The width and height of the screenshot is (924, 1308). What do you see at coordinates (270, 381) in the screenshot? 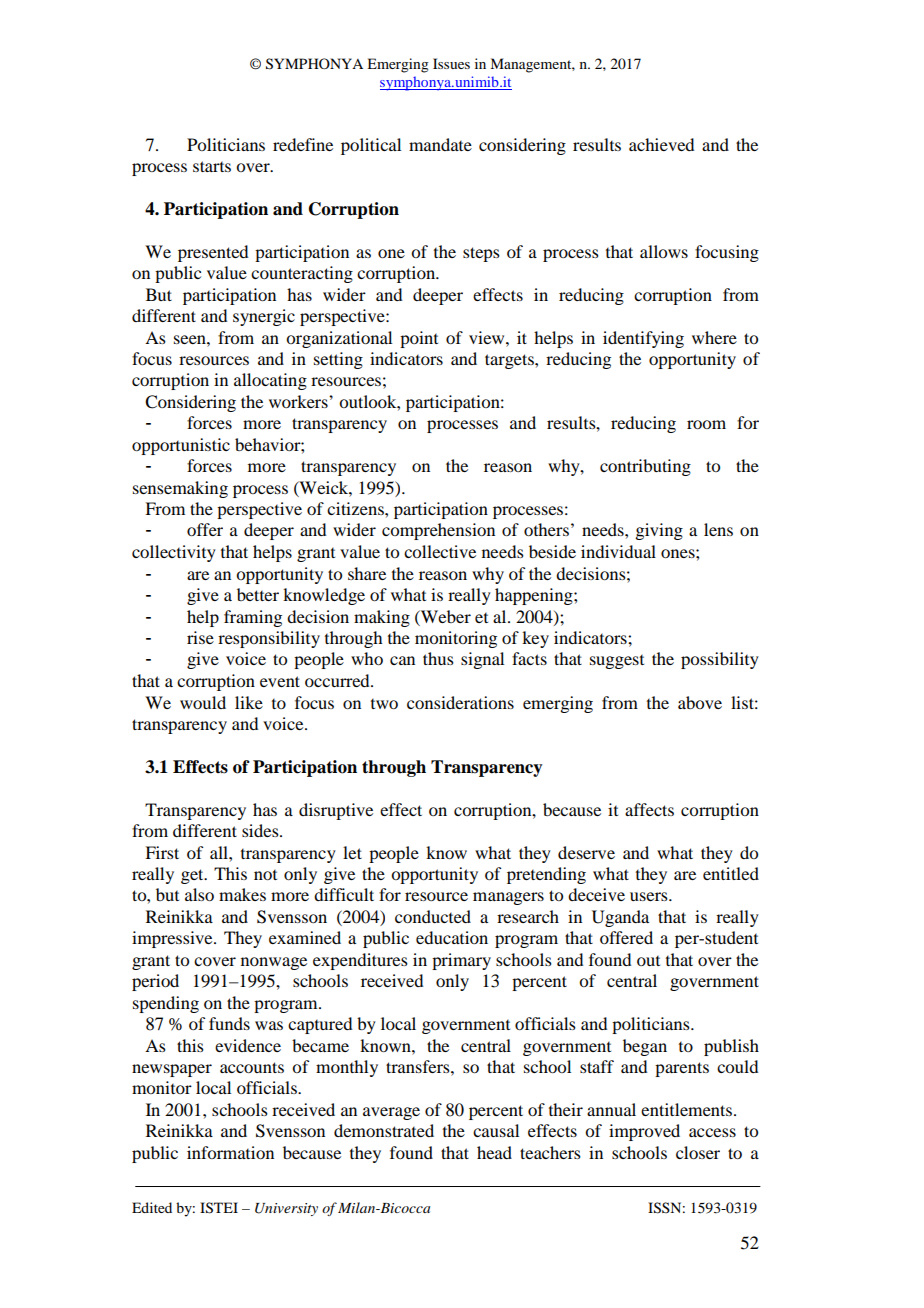
I see `allocating` at bounding box center [270, 381].
